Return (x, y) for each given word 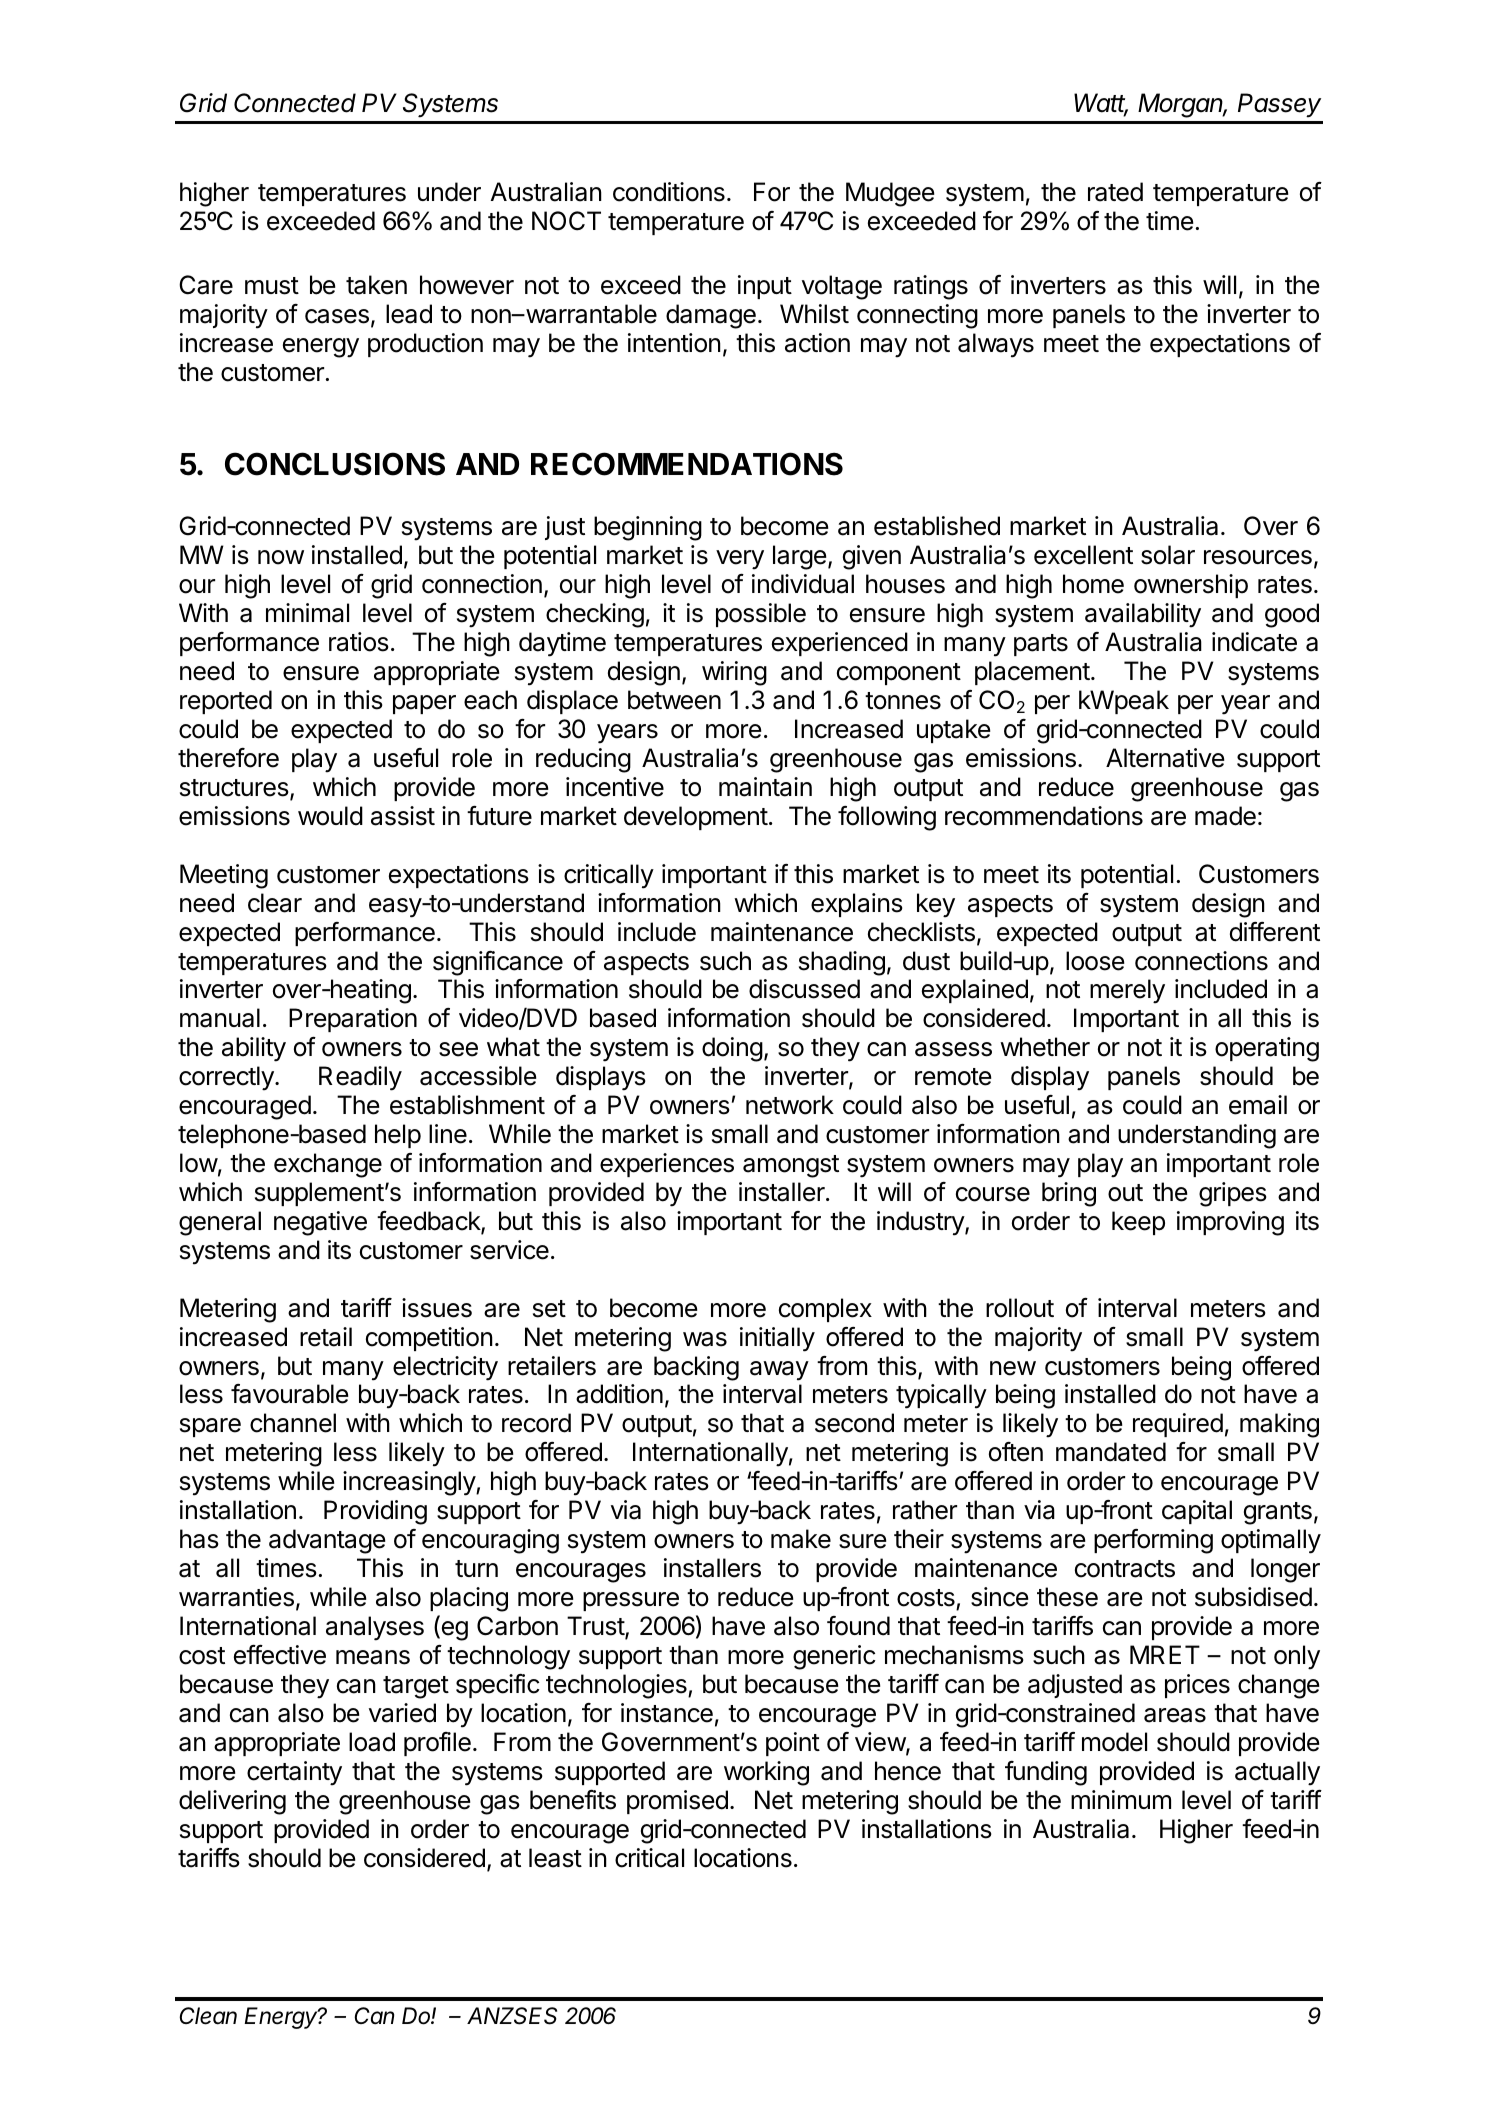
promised (677, 1802)
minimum (1121, 1799)
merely (1127, 991)
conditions (669, 192)
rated (1115, 192)
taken (376, 285)
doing (732, 1049)
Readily (360, 1078)
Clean (208, 2016)
